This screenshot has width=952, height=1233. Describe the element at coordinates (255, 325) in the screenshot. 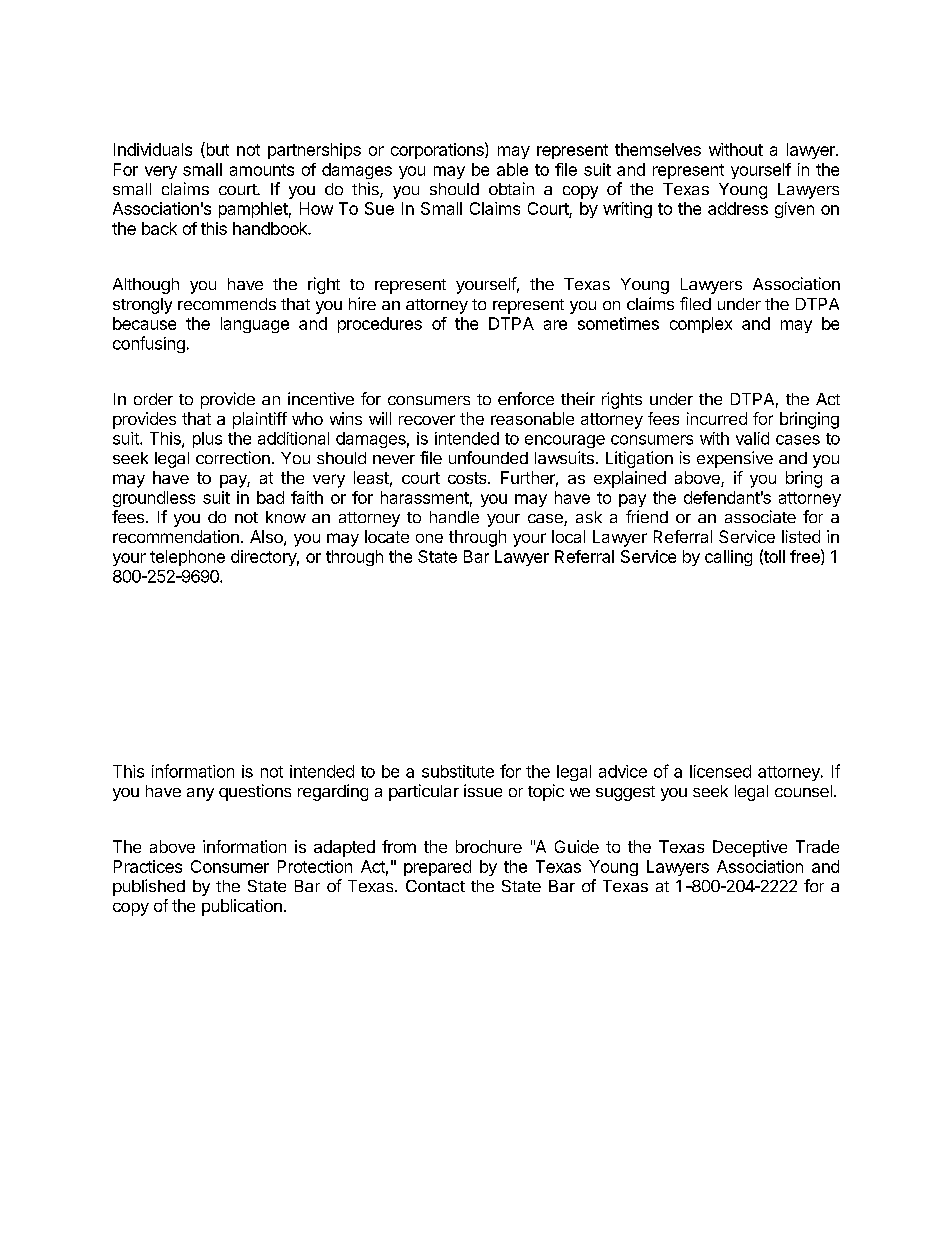

I see `language` at that location.
